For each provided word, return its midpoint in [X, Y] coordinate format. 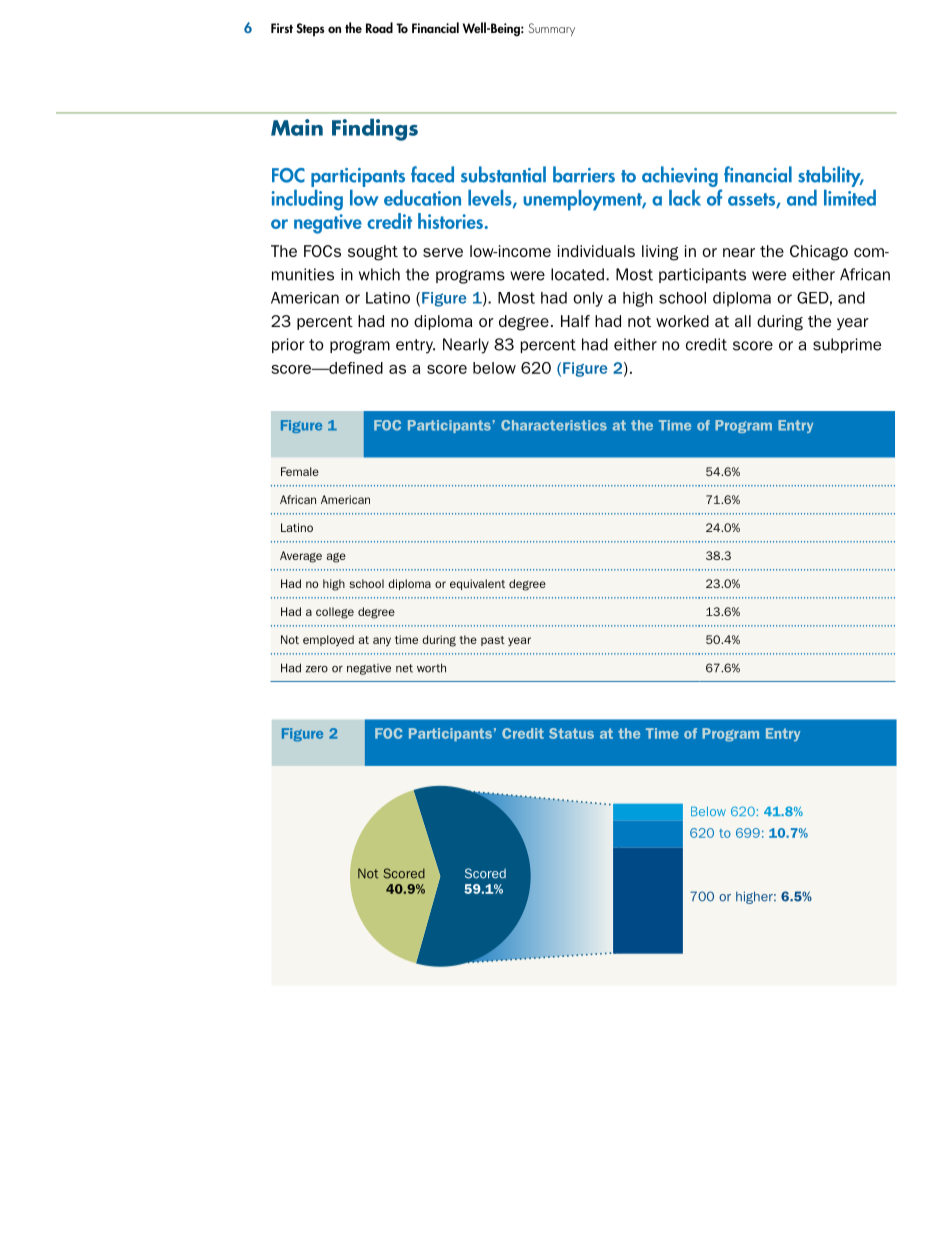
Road [379, 27]
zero [317, 669]
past [493, 641]
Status [571, 733]
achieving [680, 176]
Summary [552, 29]
